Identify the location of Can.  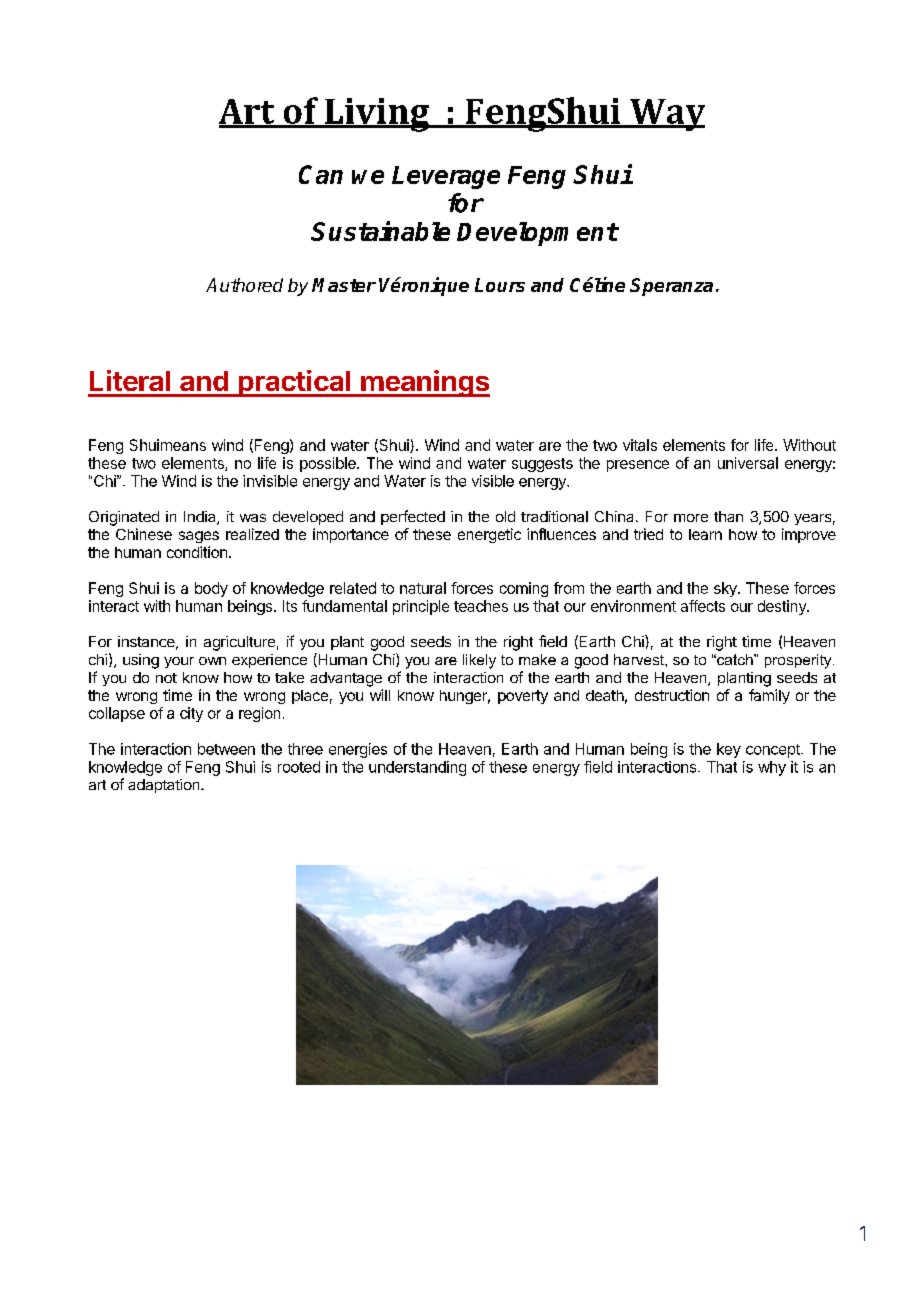
(321, 174).
